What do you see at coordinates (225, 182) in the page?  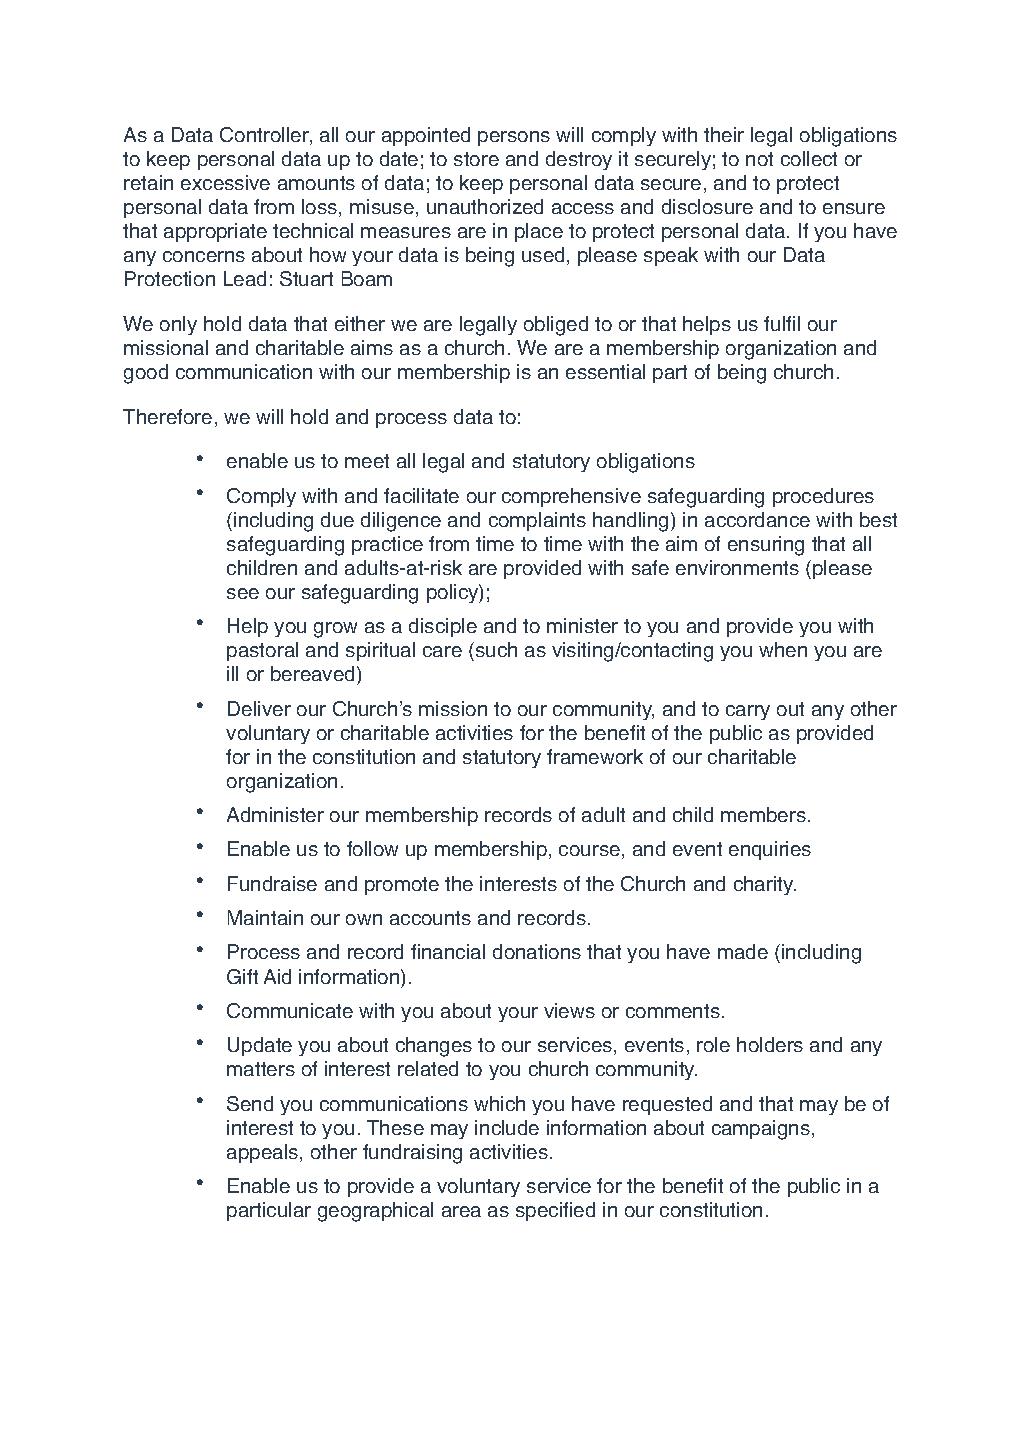 I see `excessive` at bounding box center [225, 182].
